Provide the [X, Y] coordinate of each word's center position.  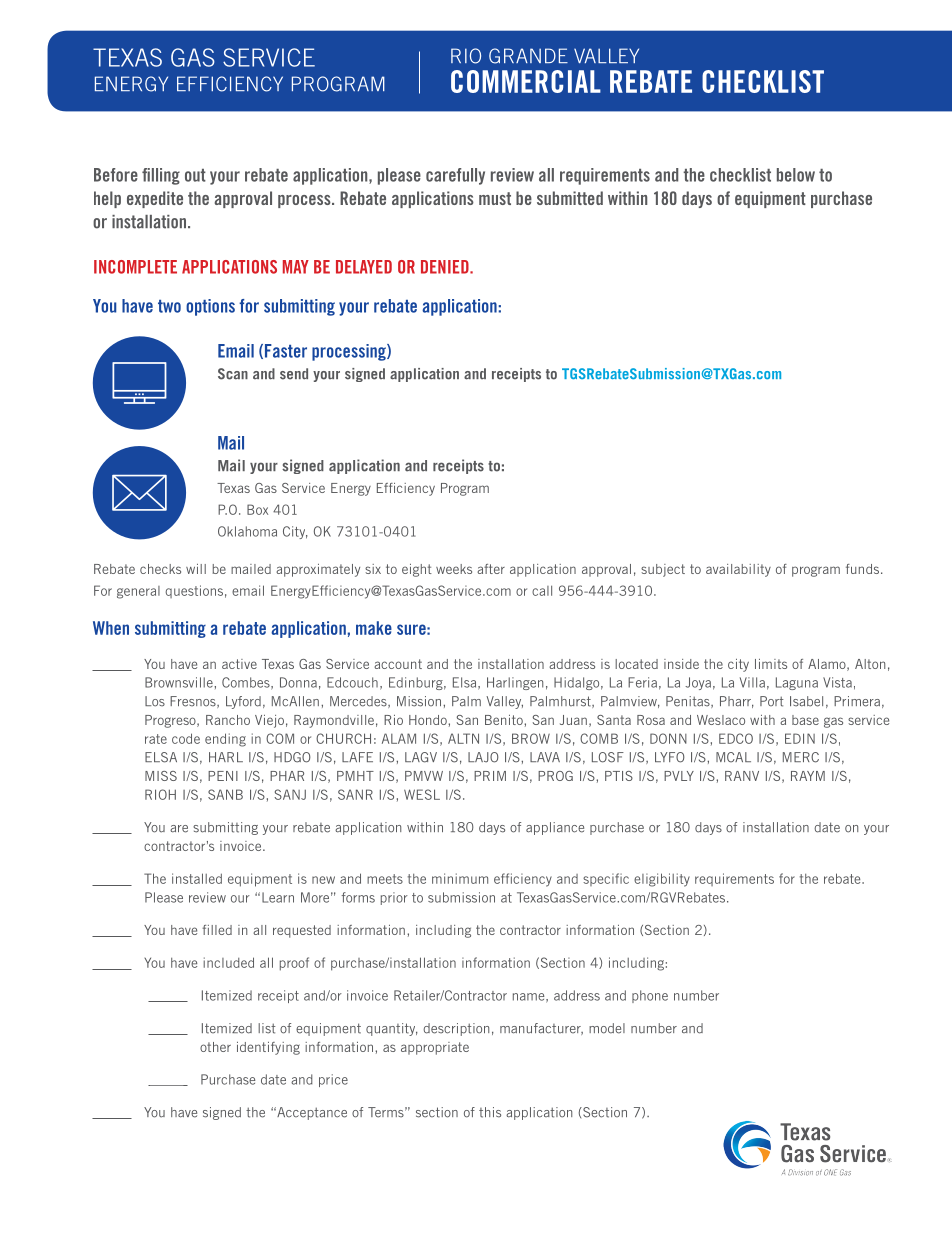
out [195, 175]
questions [194, 591]
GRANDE [528, 56]
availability [738, 570]
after [491, 569]
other [215, 1047]
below [796, 175]
